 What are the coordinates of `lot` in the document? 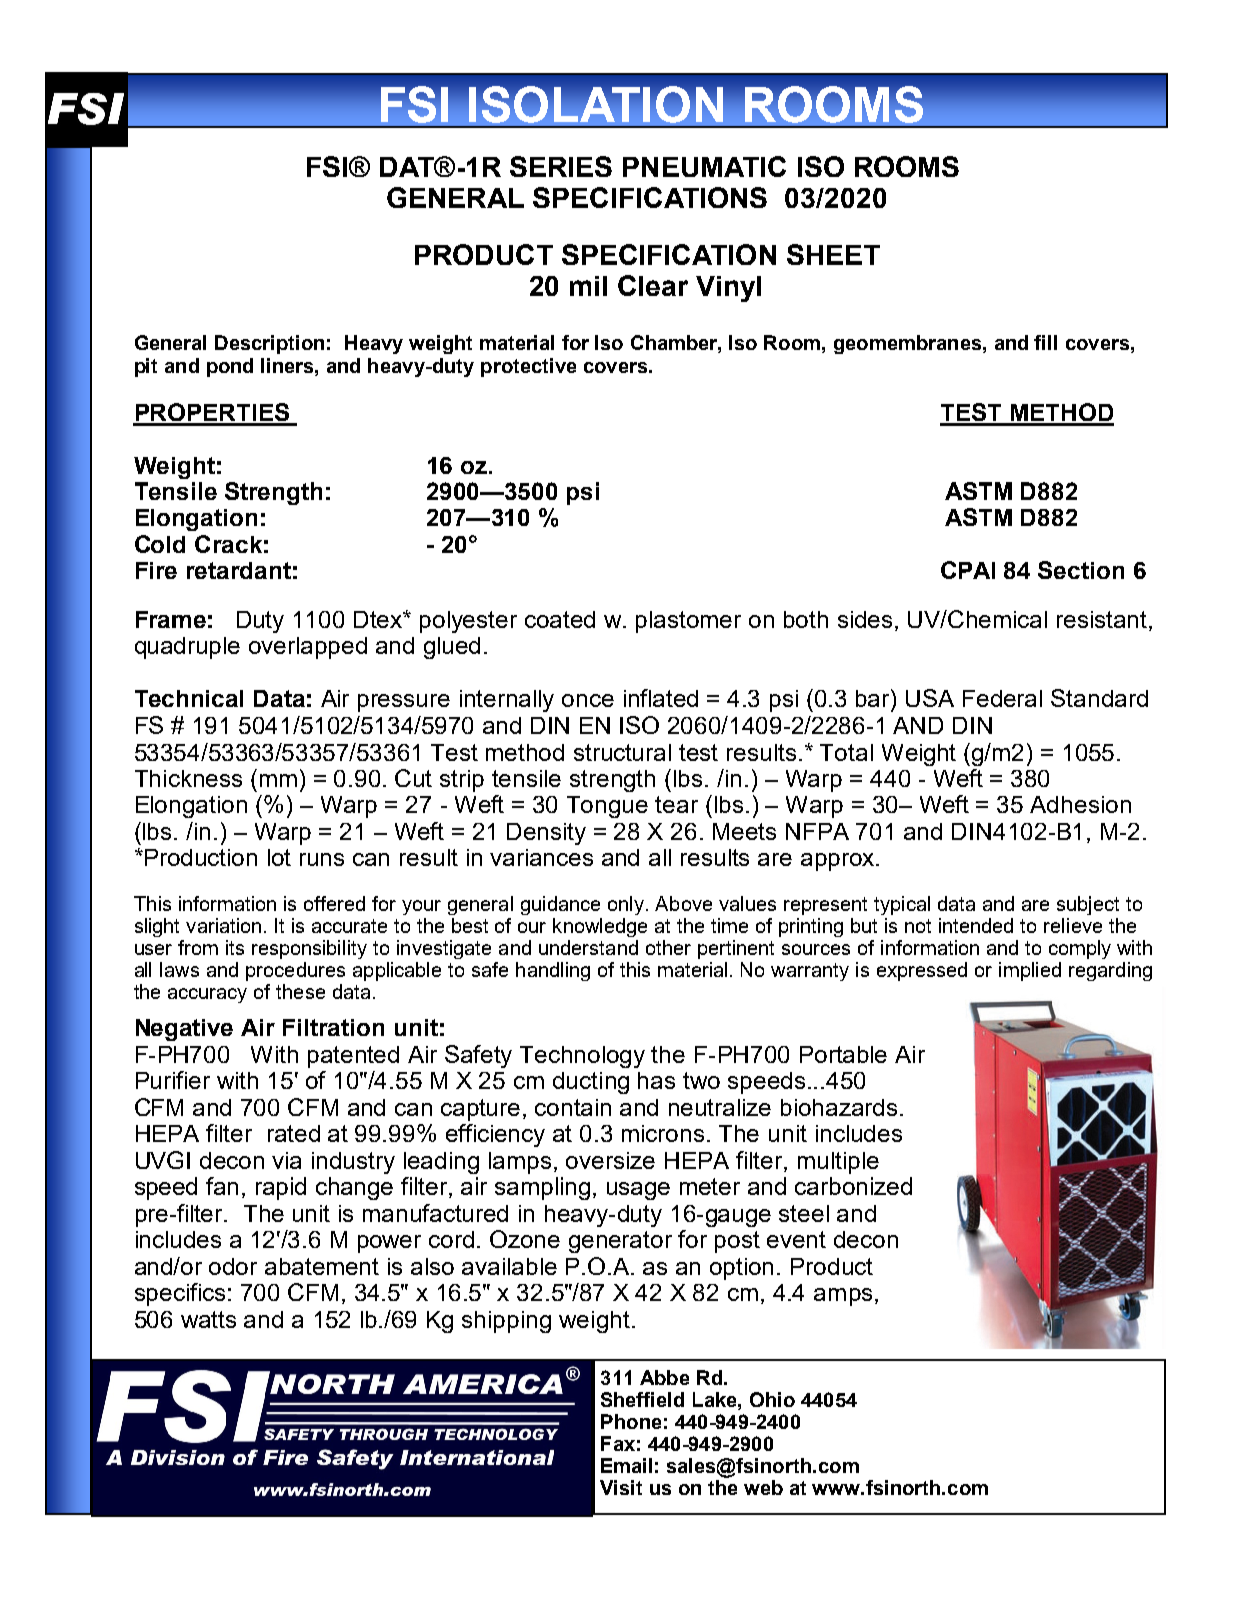 It's located at (279, 857).
